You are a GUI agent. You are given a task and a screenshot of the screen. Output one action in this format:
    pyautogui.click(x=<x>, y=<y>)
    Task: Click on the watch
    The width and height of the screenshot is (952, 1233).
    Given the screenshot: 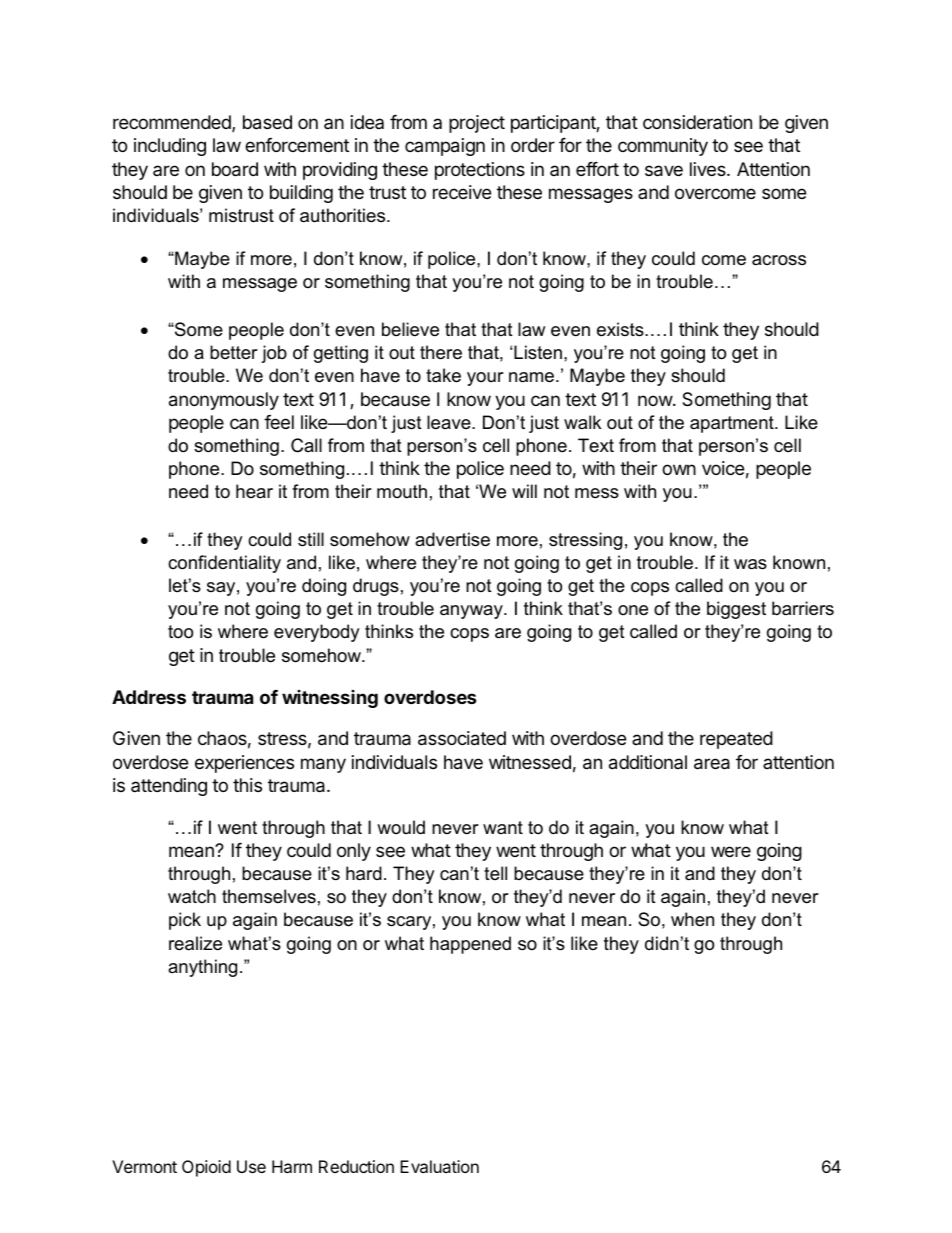 What is the action you would take?
    pyautogui.click(x=192, y=896)
